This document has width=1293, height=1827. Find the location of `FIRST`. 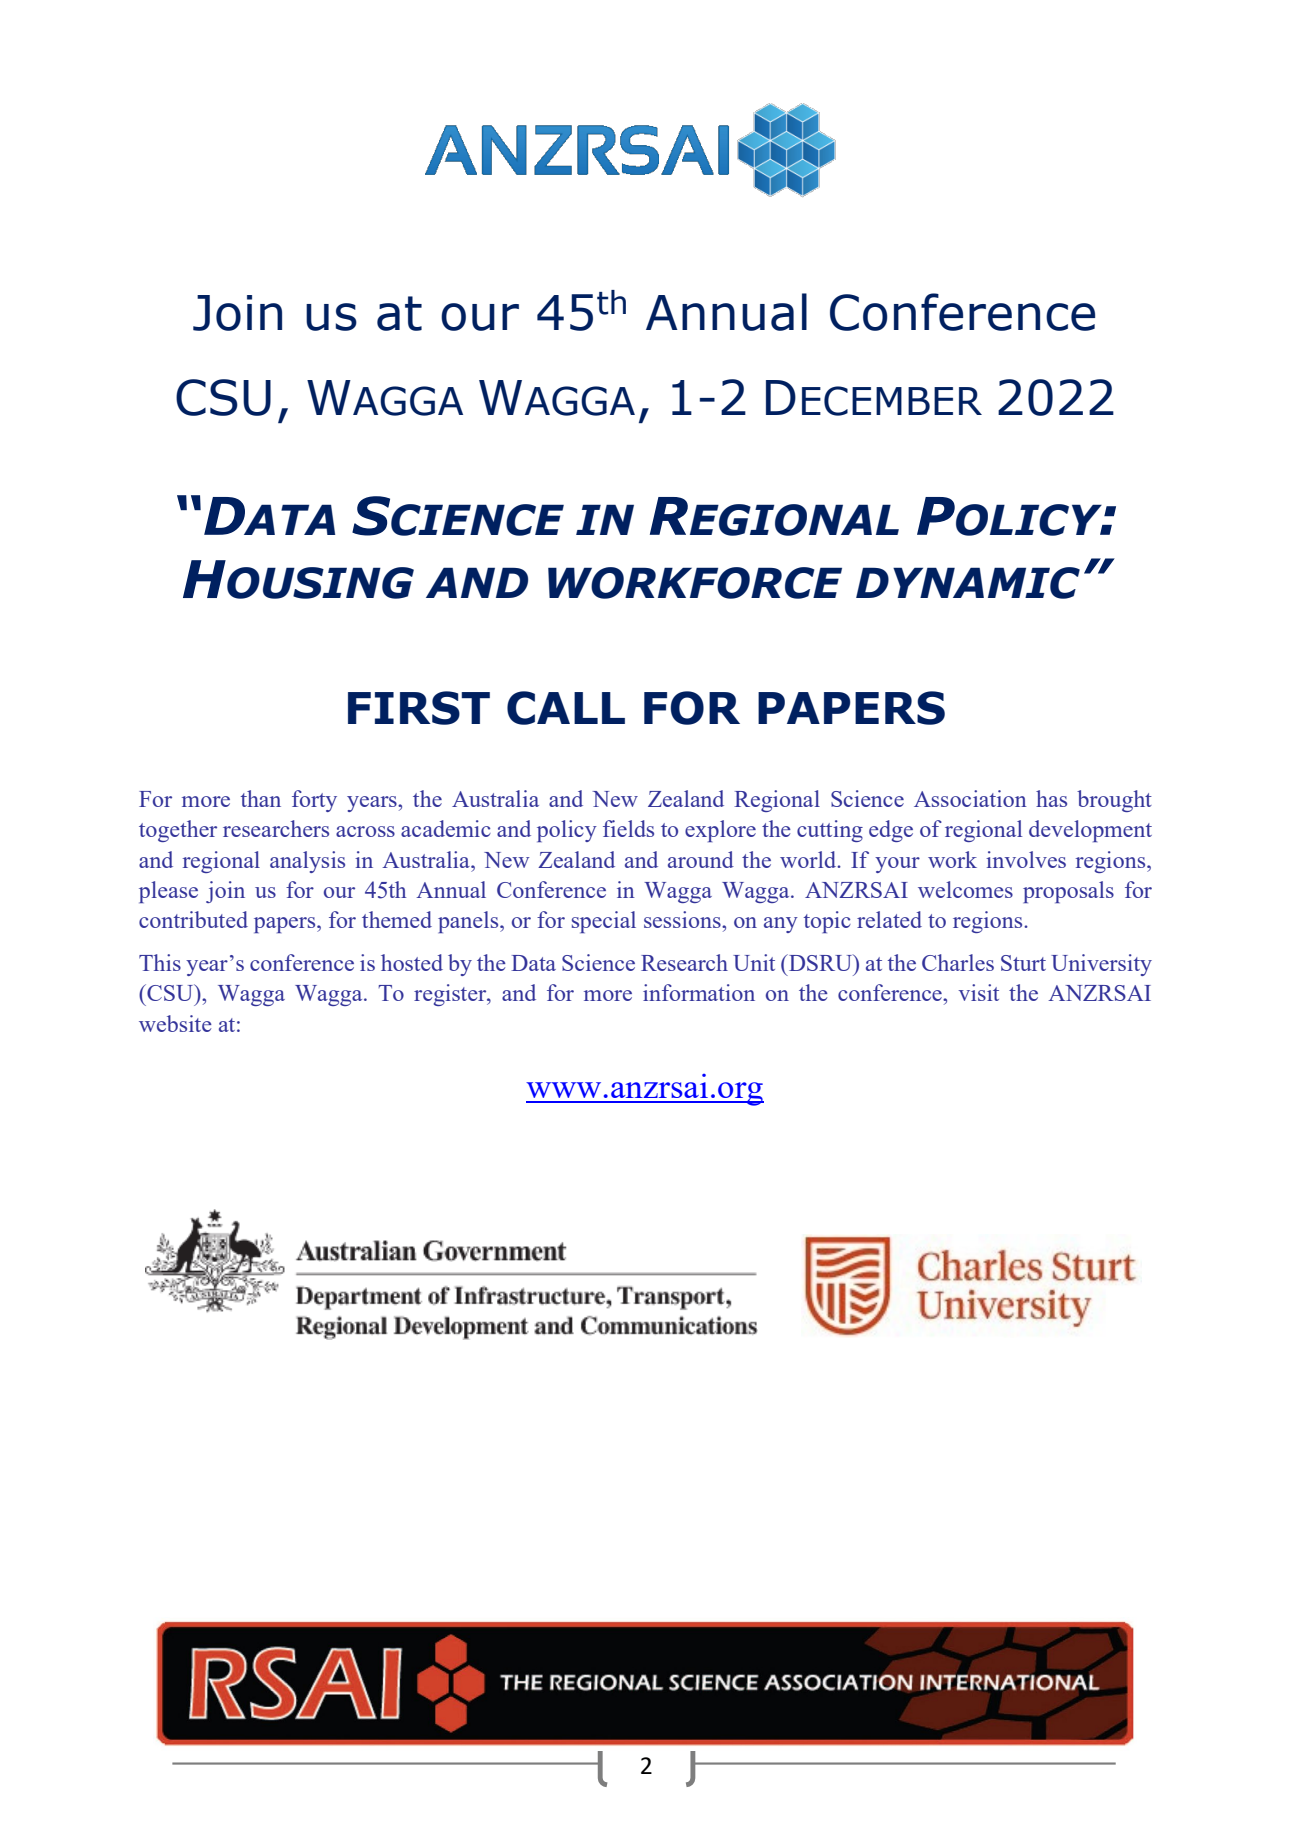

FIRST is located at coordinates (419, 708).
